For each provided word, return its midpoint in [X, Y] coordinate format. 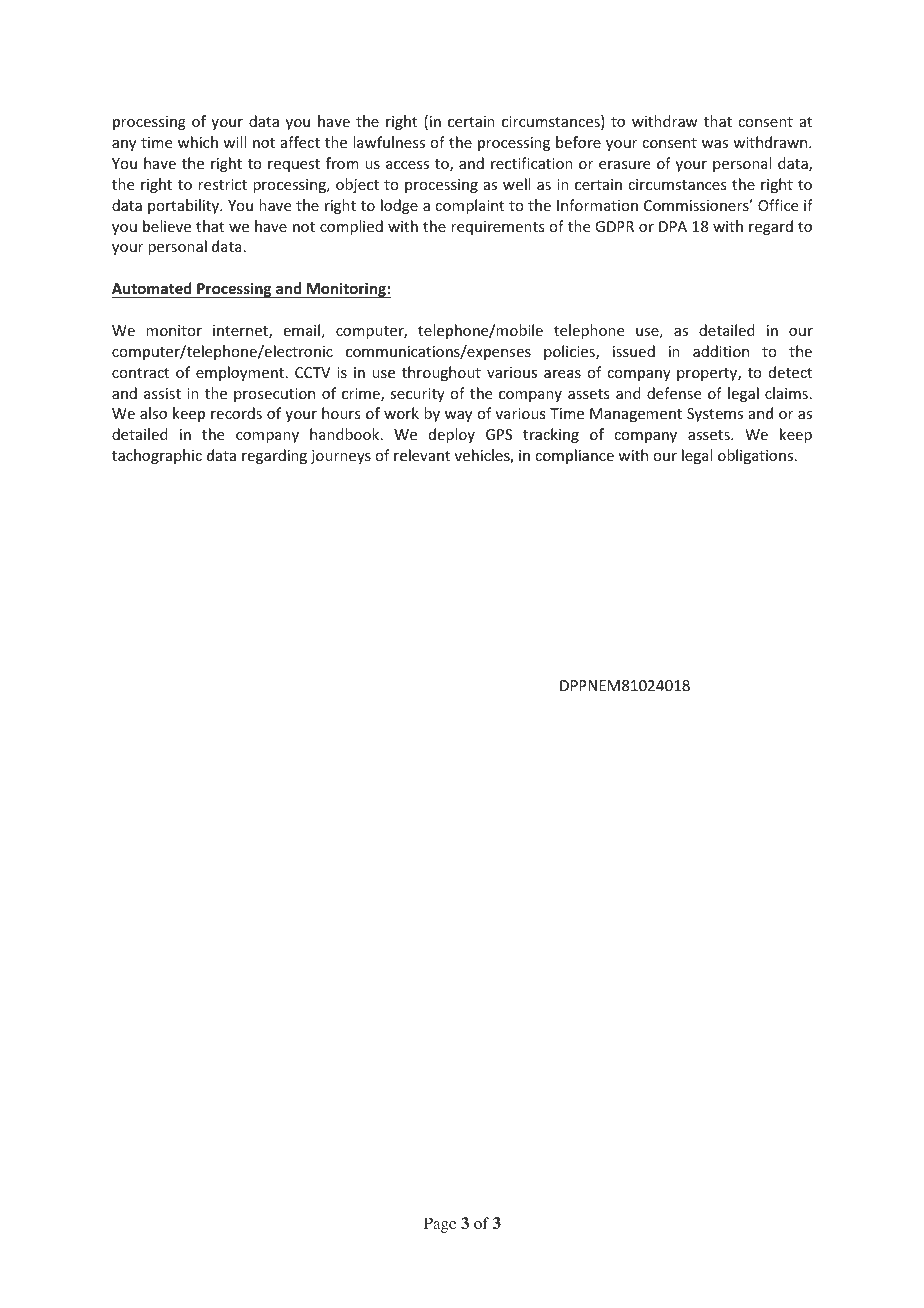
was [715, 144]
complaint [469, 206]
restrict [222, 184]
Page [440, 1225]
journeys [341, 457]
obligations [757, 456]
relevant [422, 455]
